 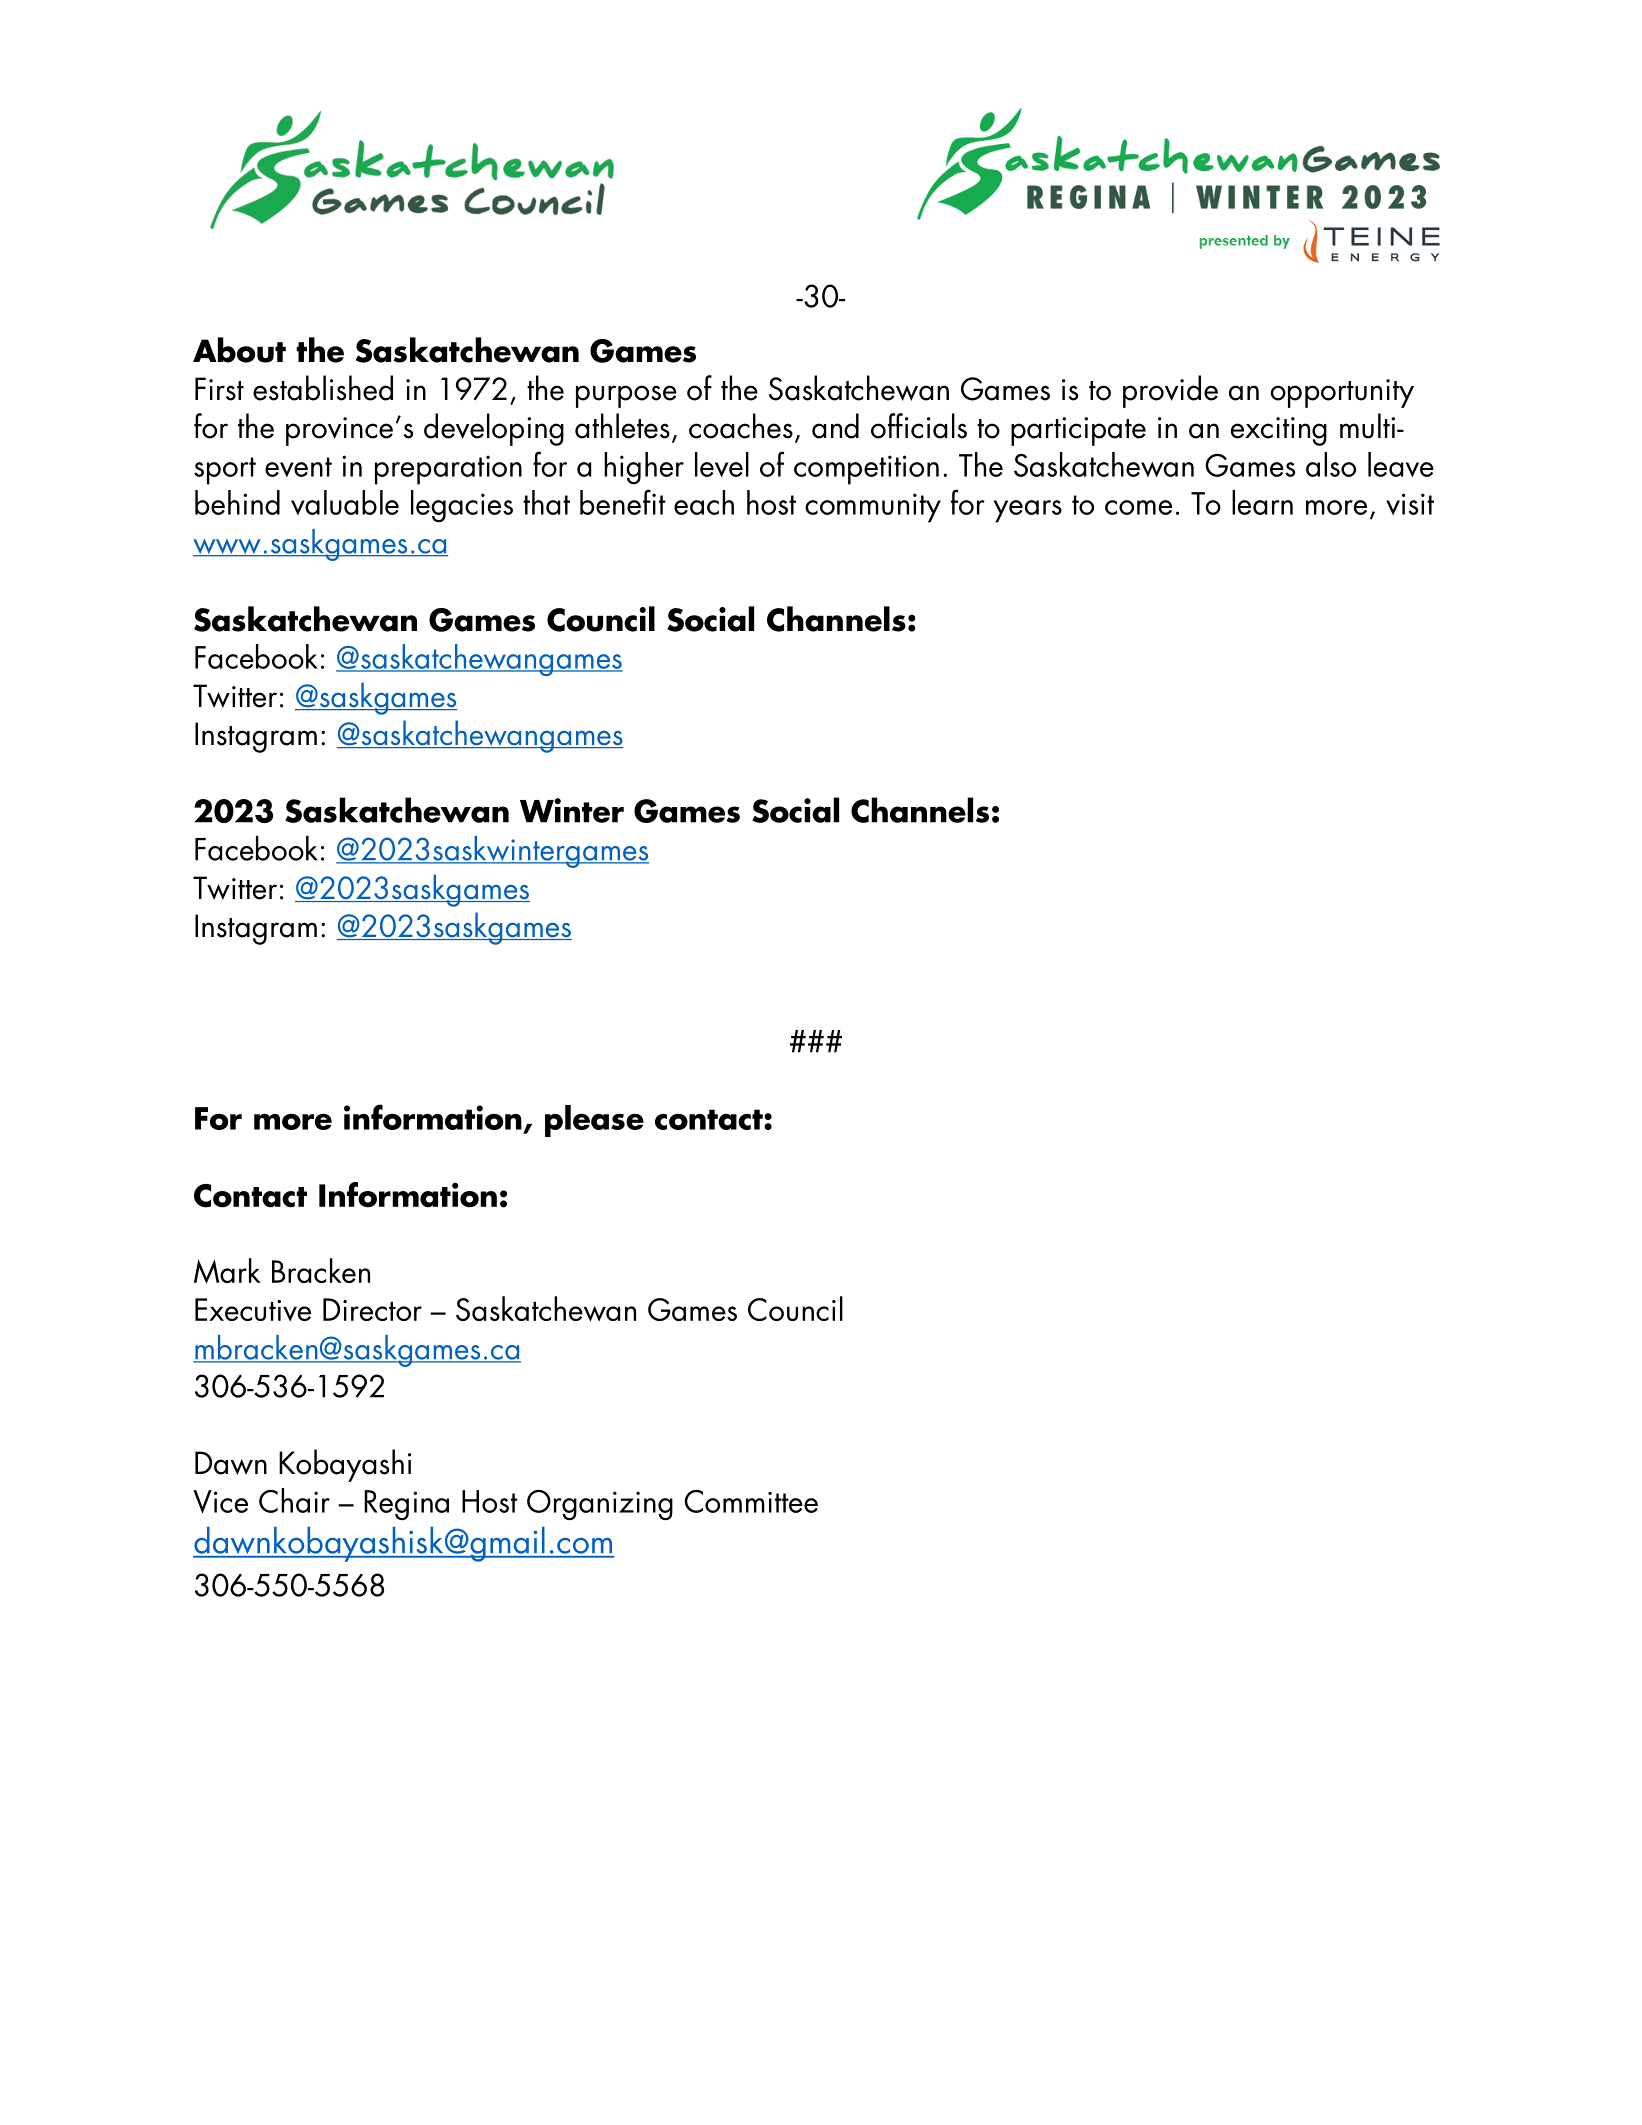 I want to click on valuable, so click(x=345, y=502).
